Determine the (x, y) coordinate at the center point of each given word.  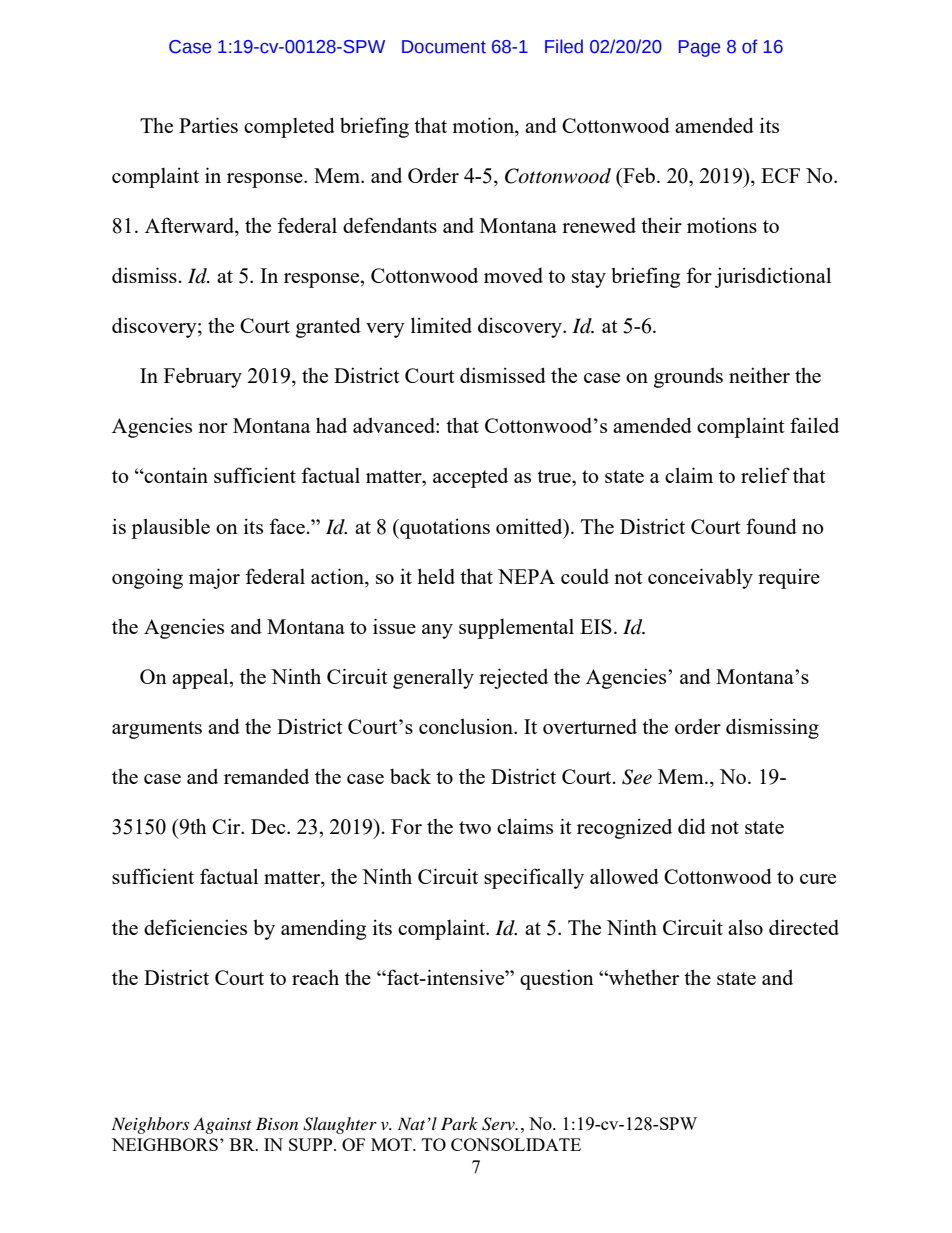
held (436, 576)
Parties (208, 125)
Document (444, 47)
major (214, 578)
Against (222, 1125)
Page (699, 48)
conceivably (700, 578)
